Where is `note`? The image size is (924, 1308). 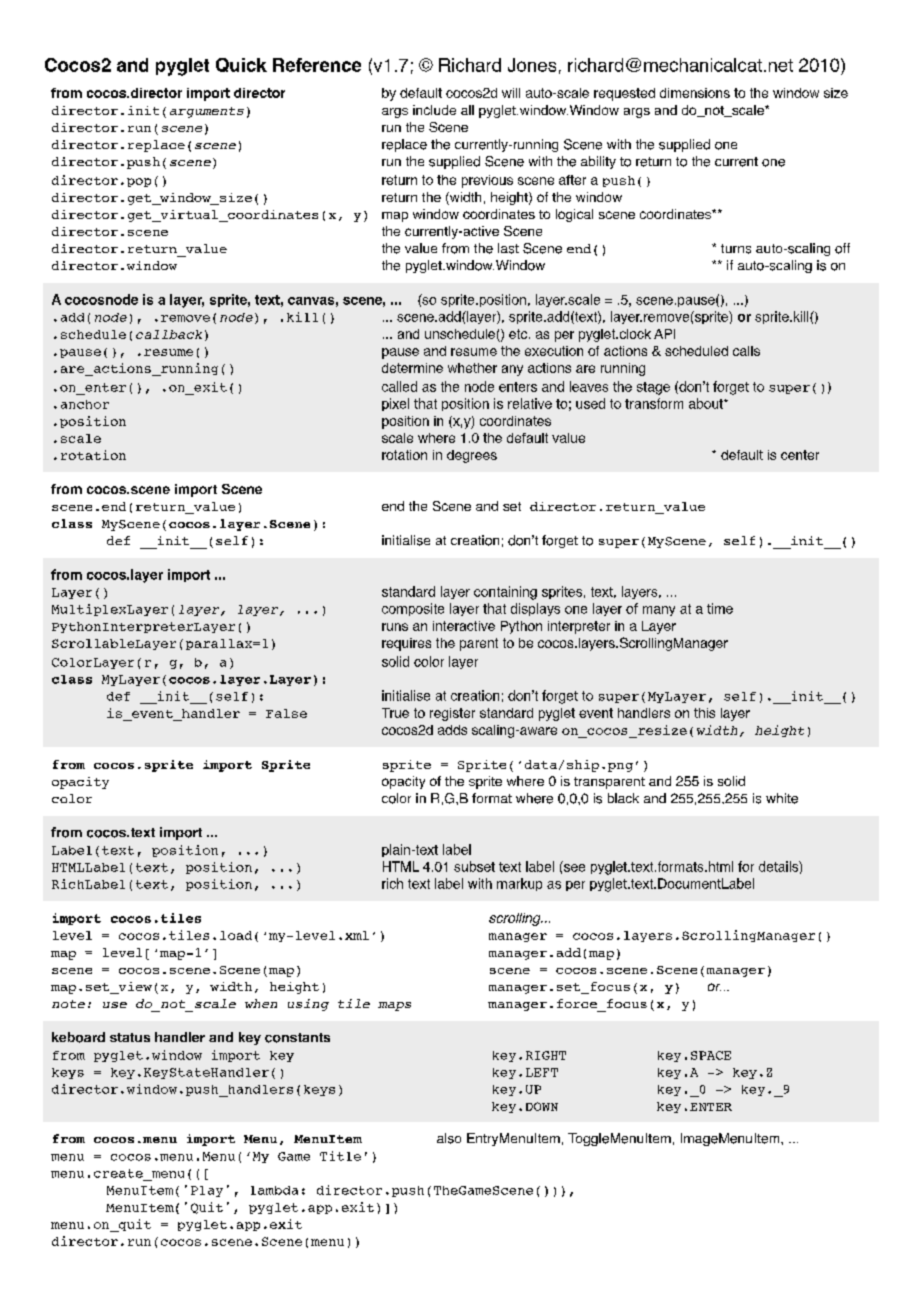
note is located at coordinates (68, 1004).
